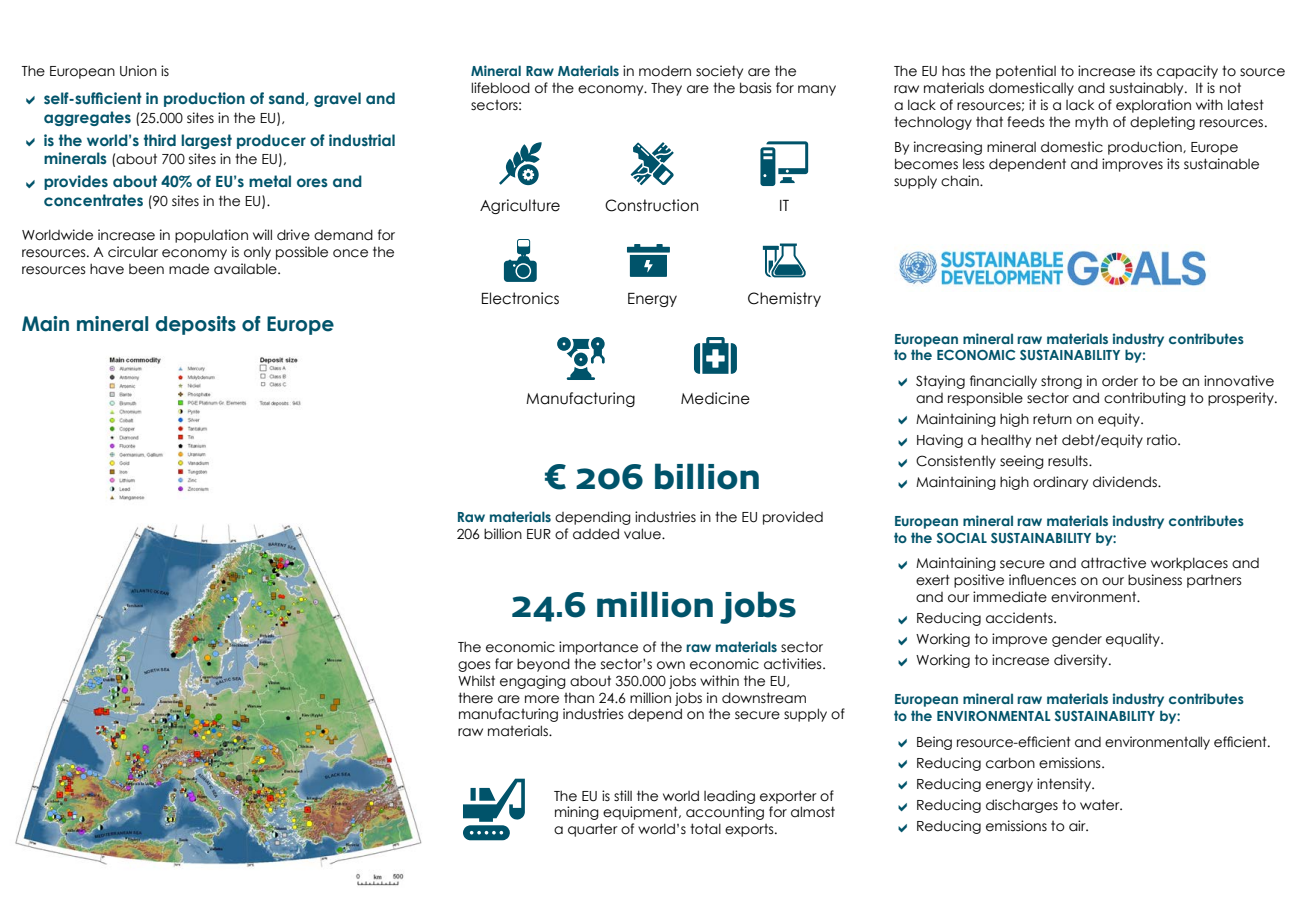 This document has width=1308, height=924. What do you see at coordinates (138, 71) in the document?
I see `Union` at bounding box center [138, 71].
